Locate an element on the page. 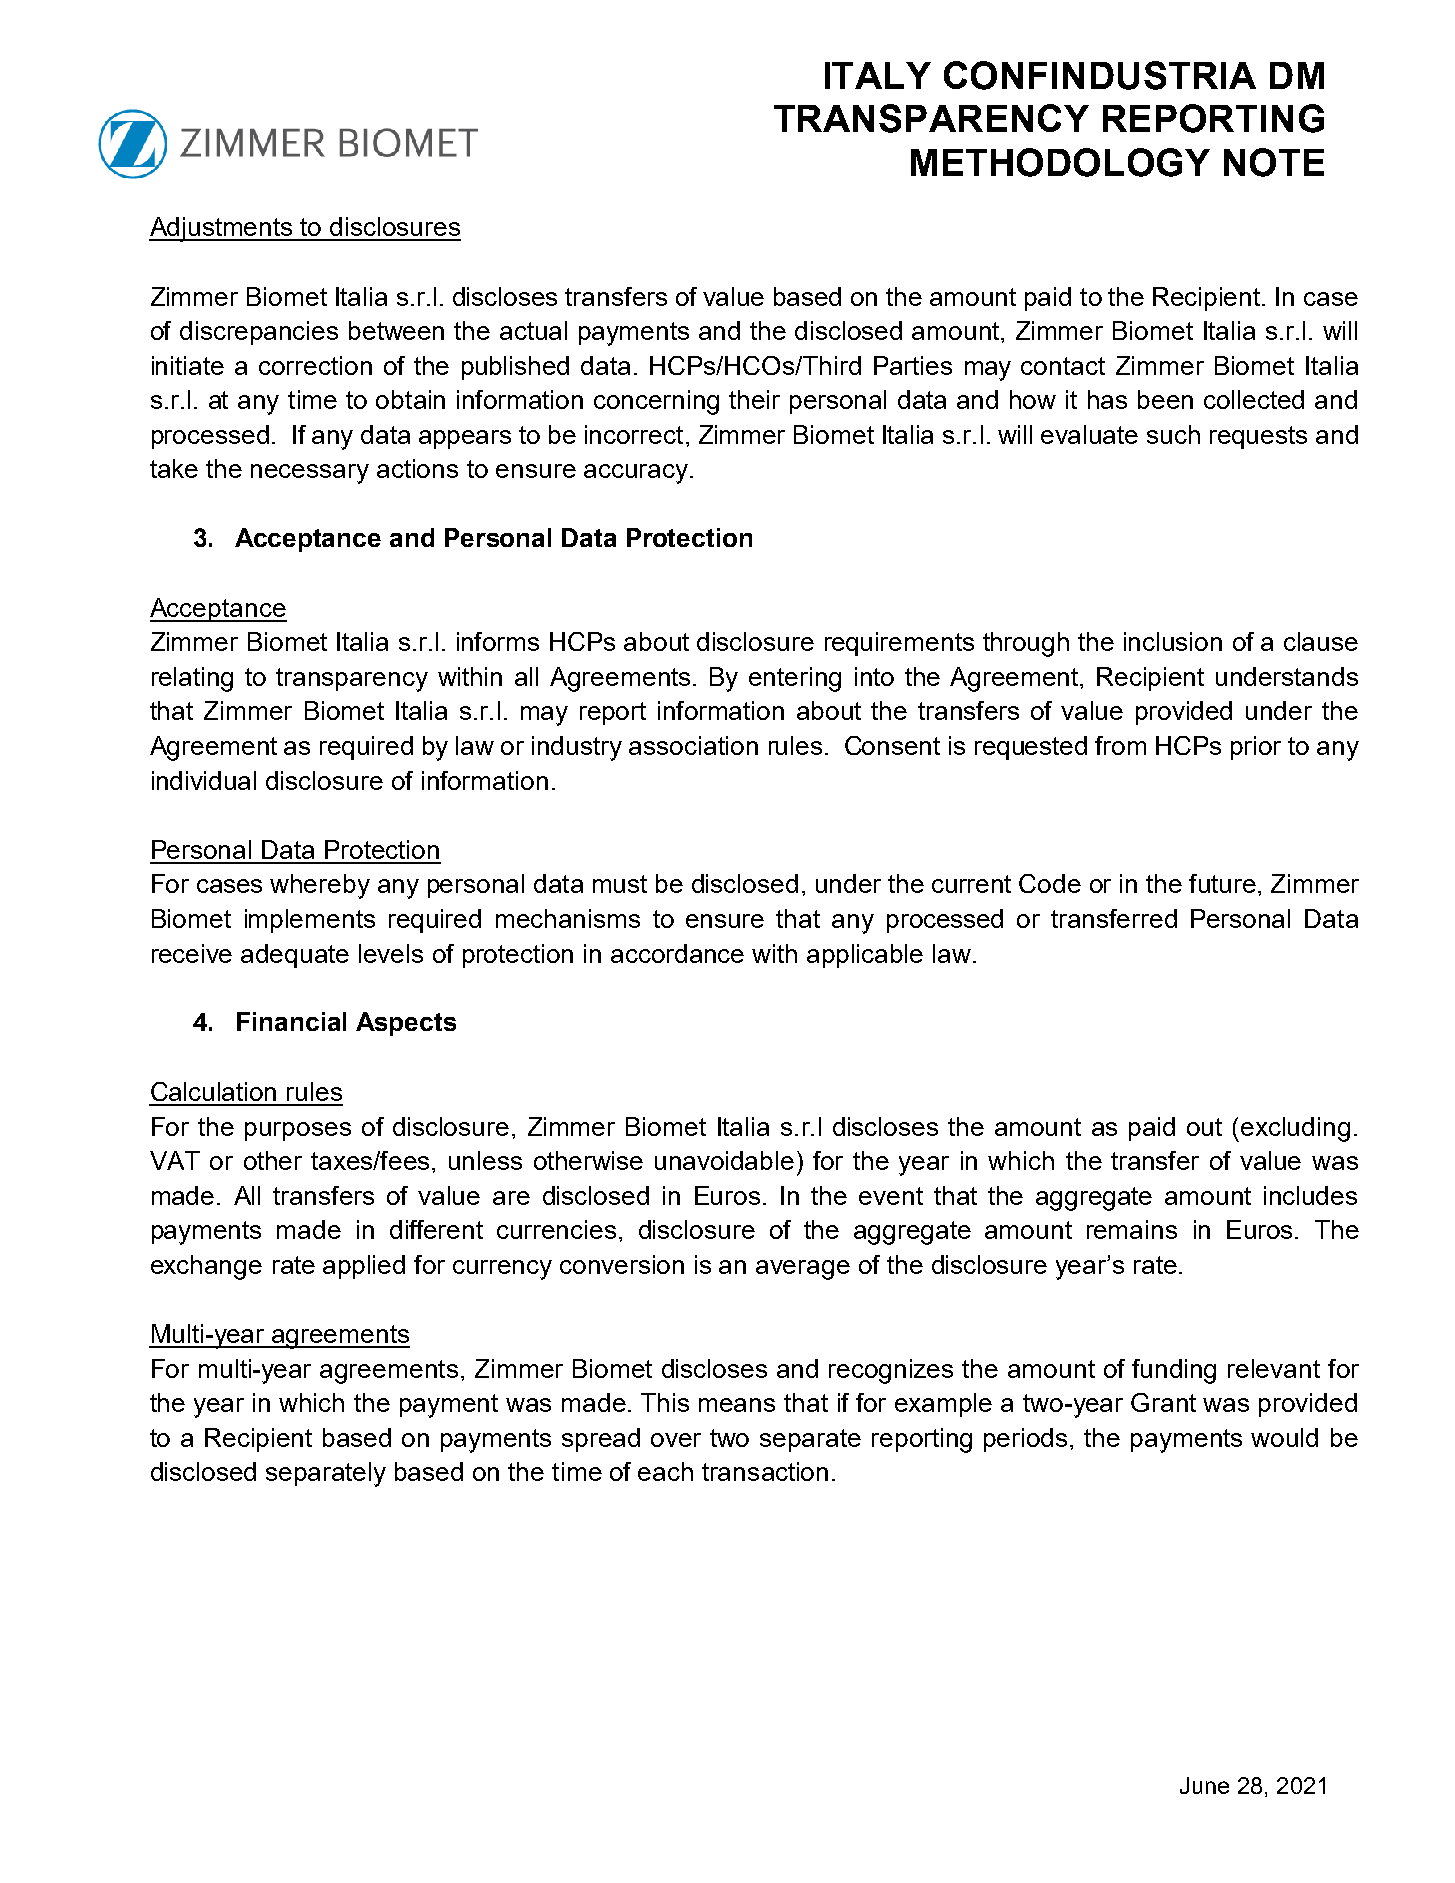  ITALY is located at coordinates (878, 75).
